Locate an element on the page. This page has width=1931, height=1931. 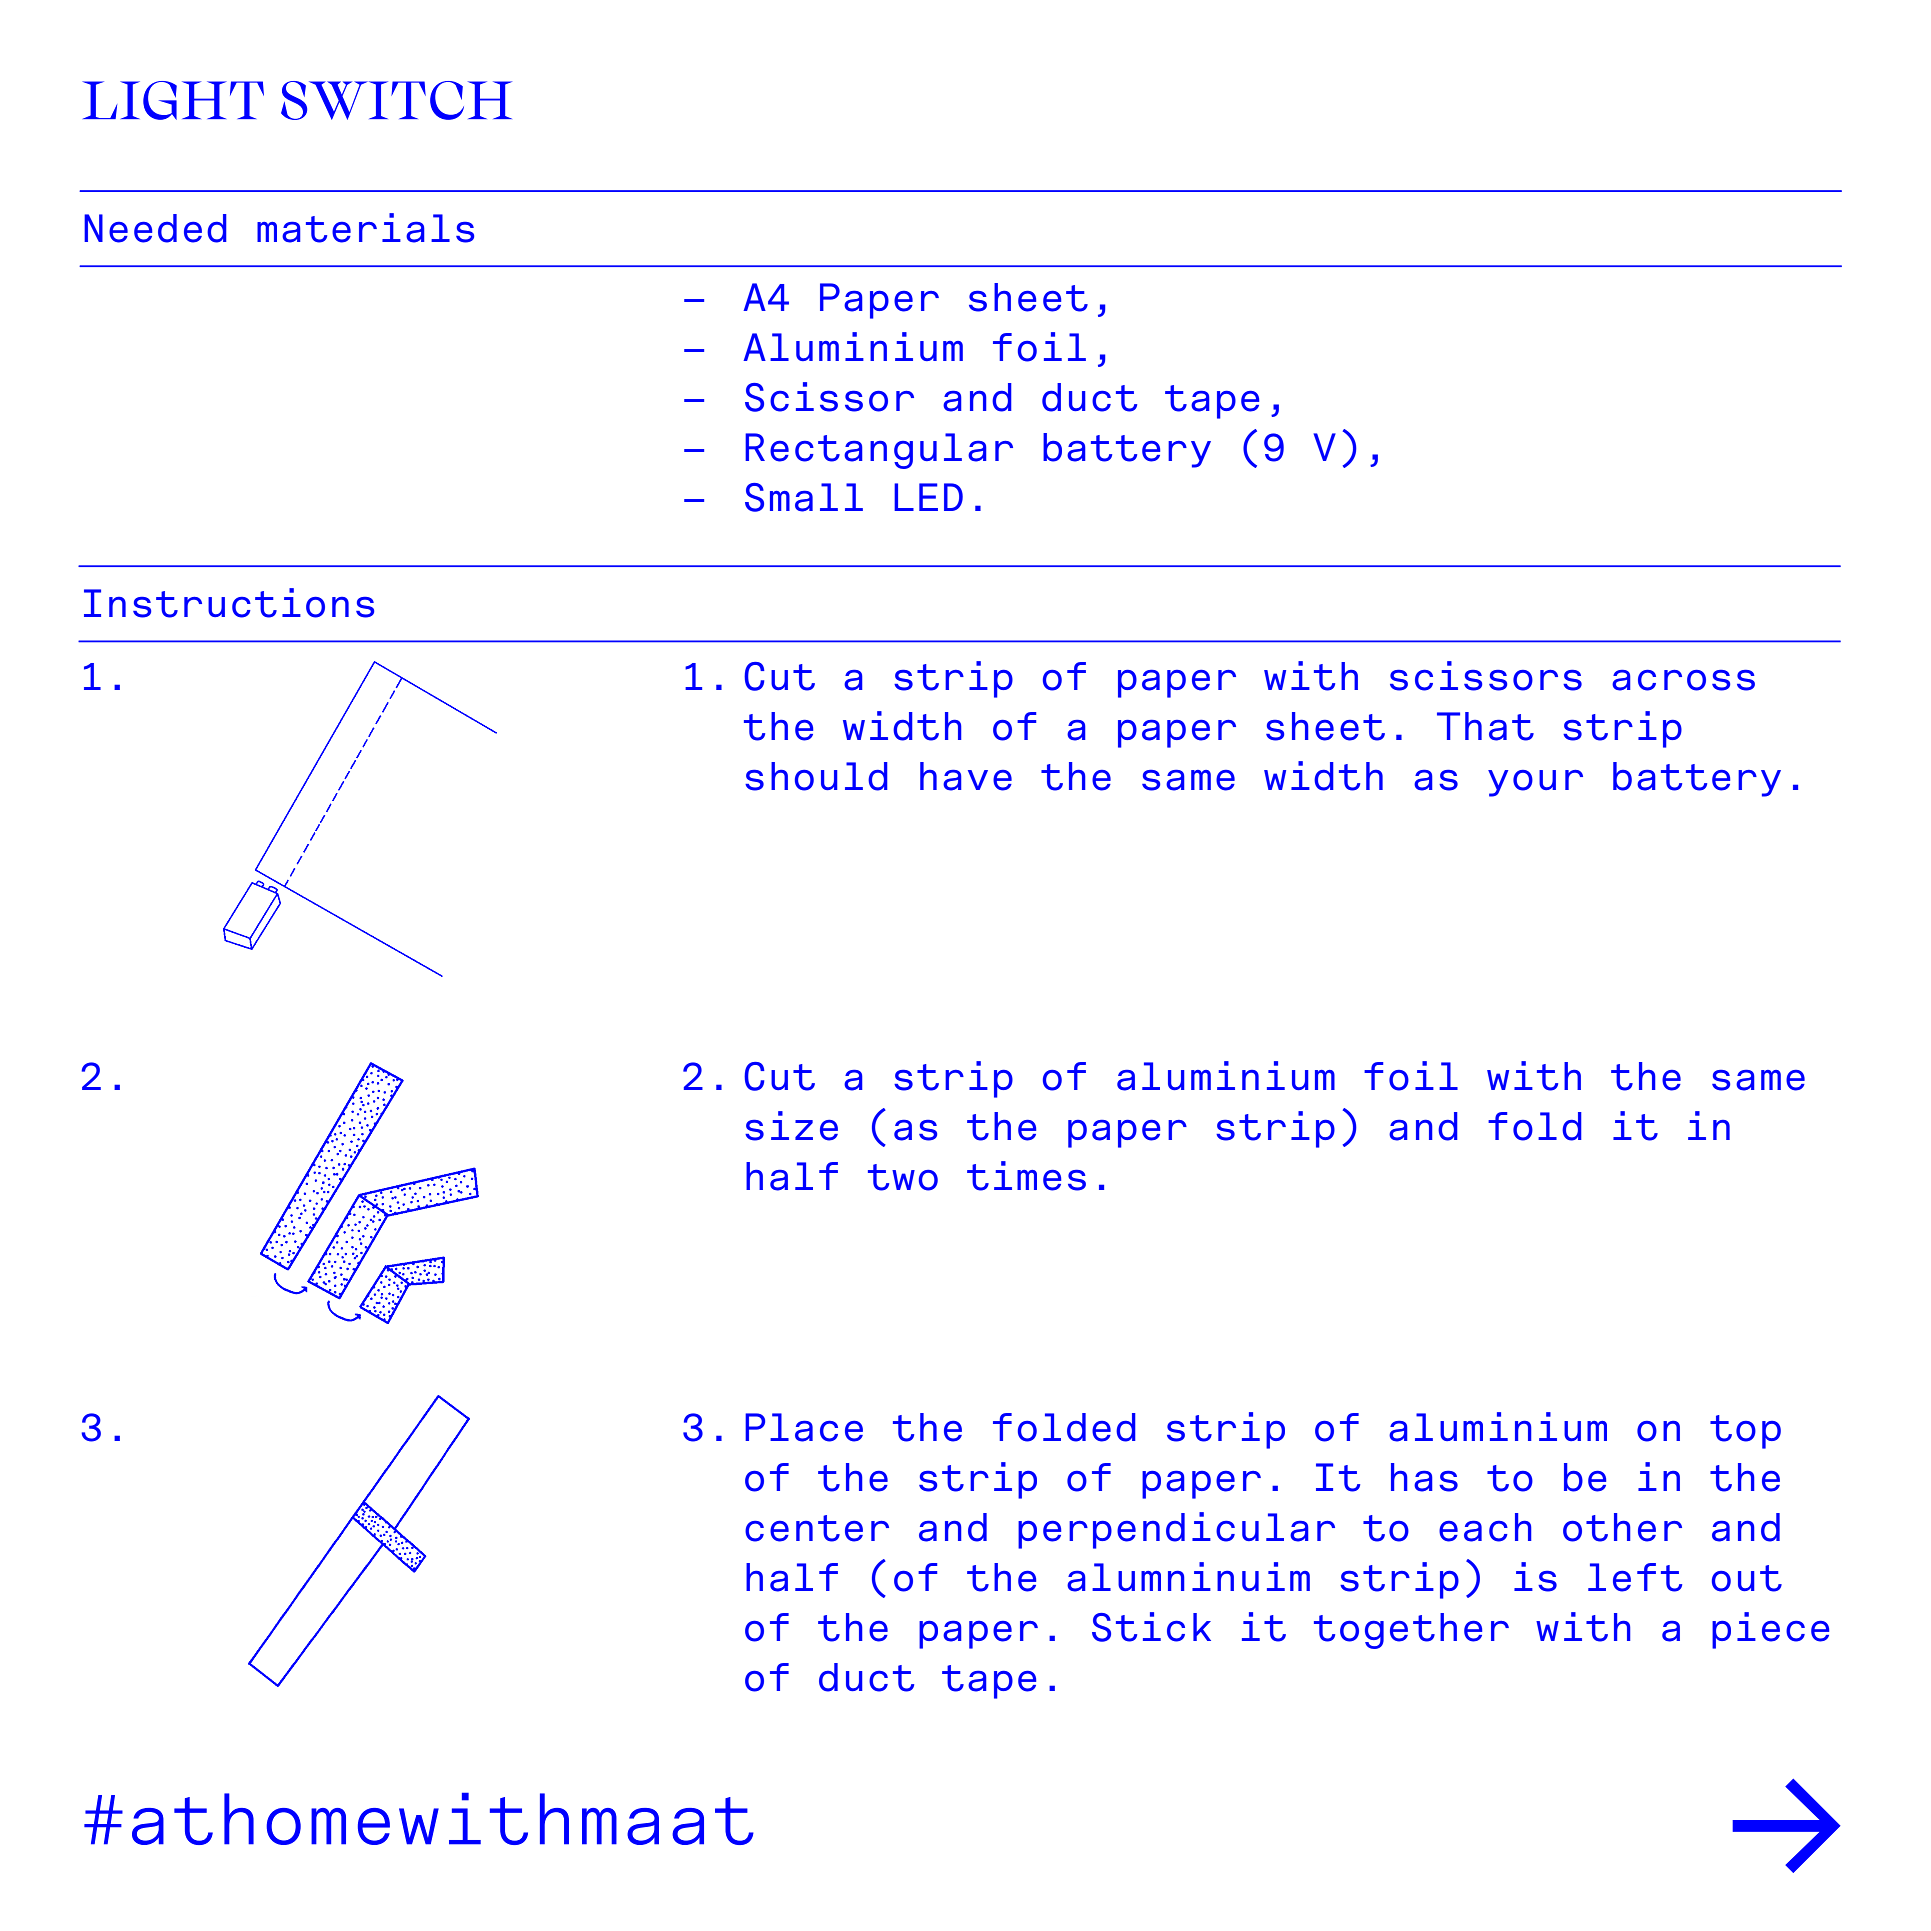
materials is located at coordinates (365, 228).
